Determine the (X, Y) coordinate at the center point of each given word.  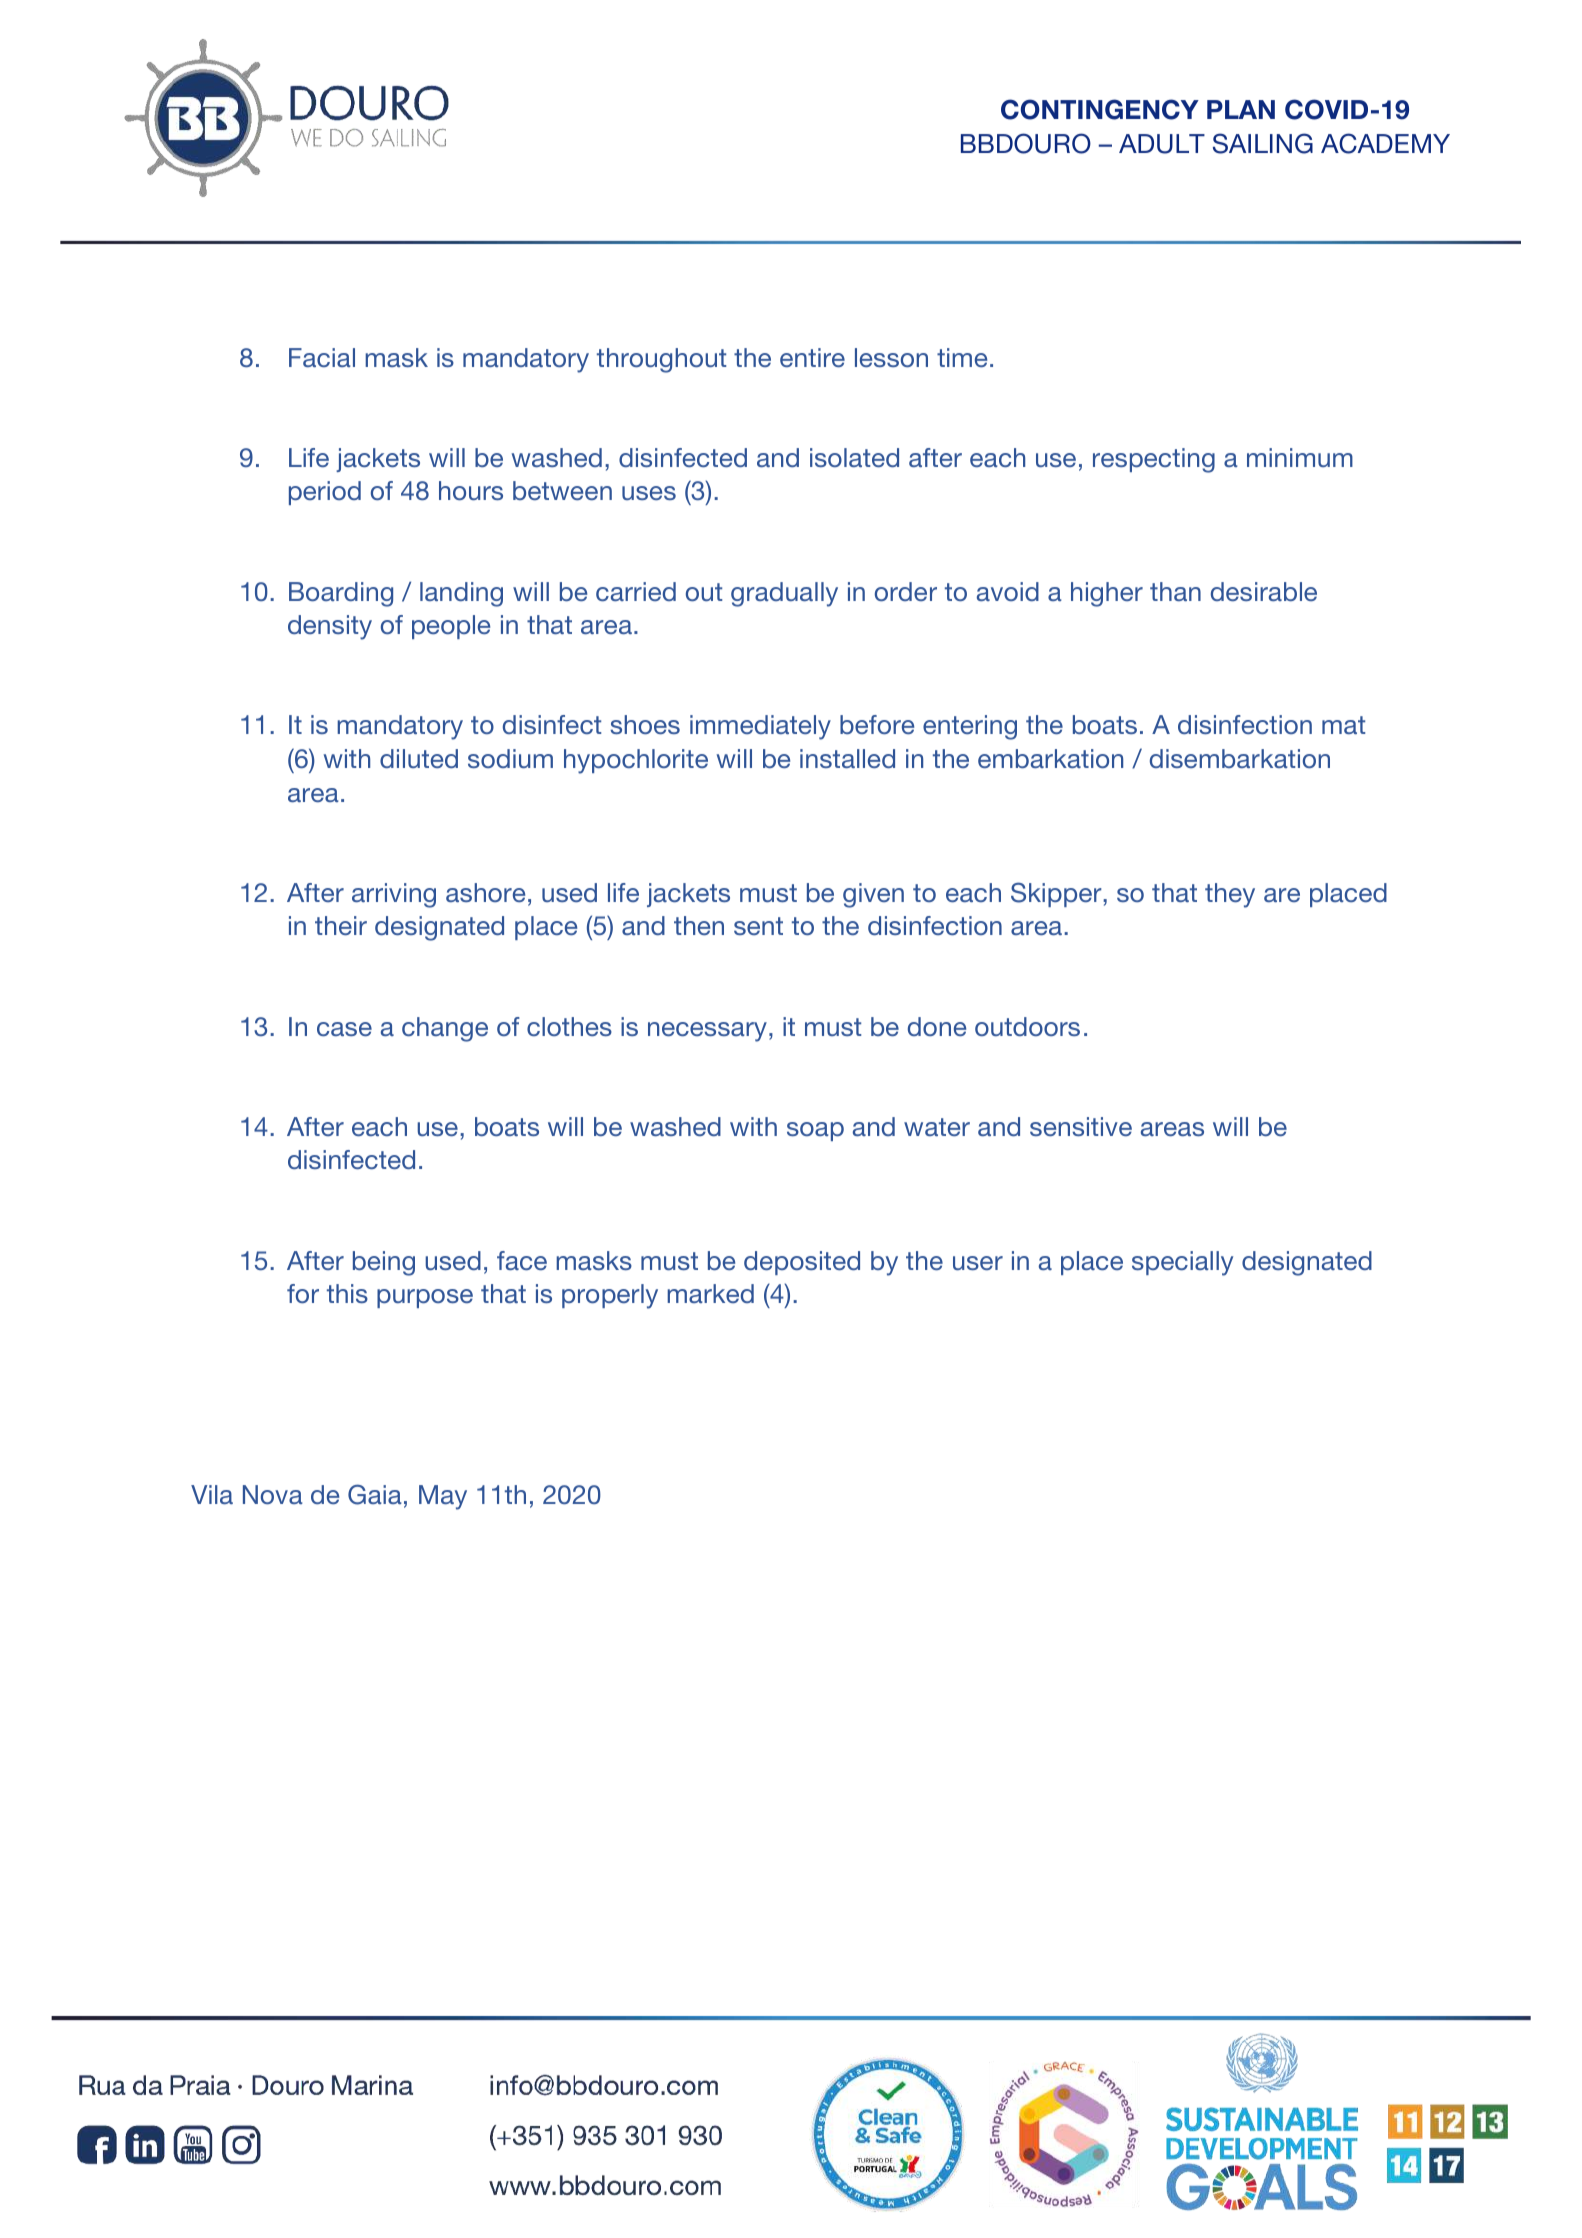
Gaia (375, 1494)
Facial (322, 357)
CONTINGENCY (1100, 109)
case (344, 1029)
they (1230, 895)
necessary (707, 1032)
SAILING (1263, 143)
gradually (784, 594)
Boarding (341, 594)
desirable (1264, 591)
